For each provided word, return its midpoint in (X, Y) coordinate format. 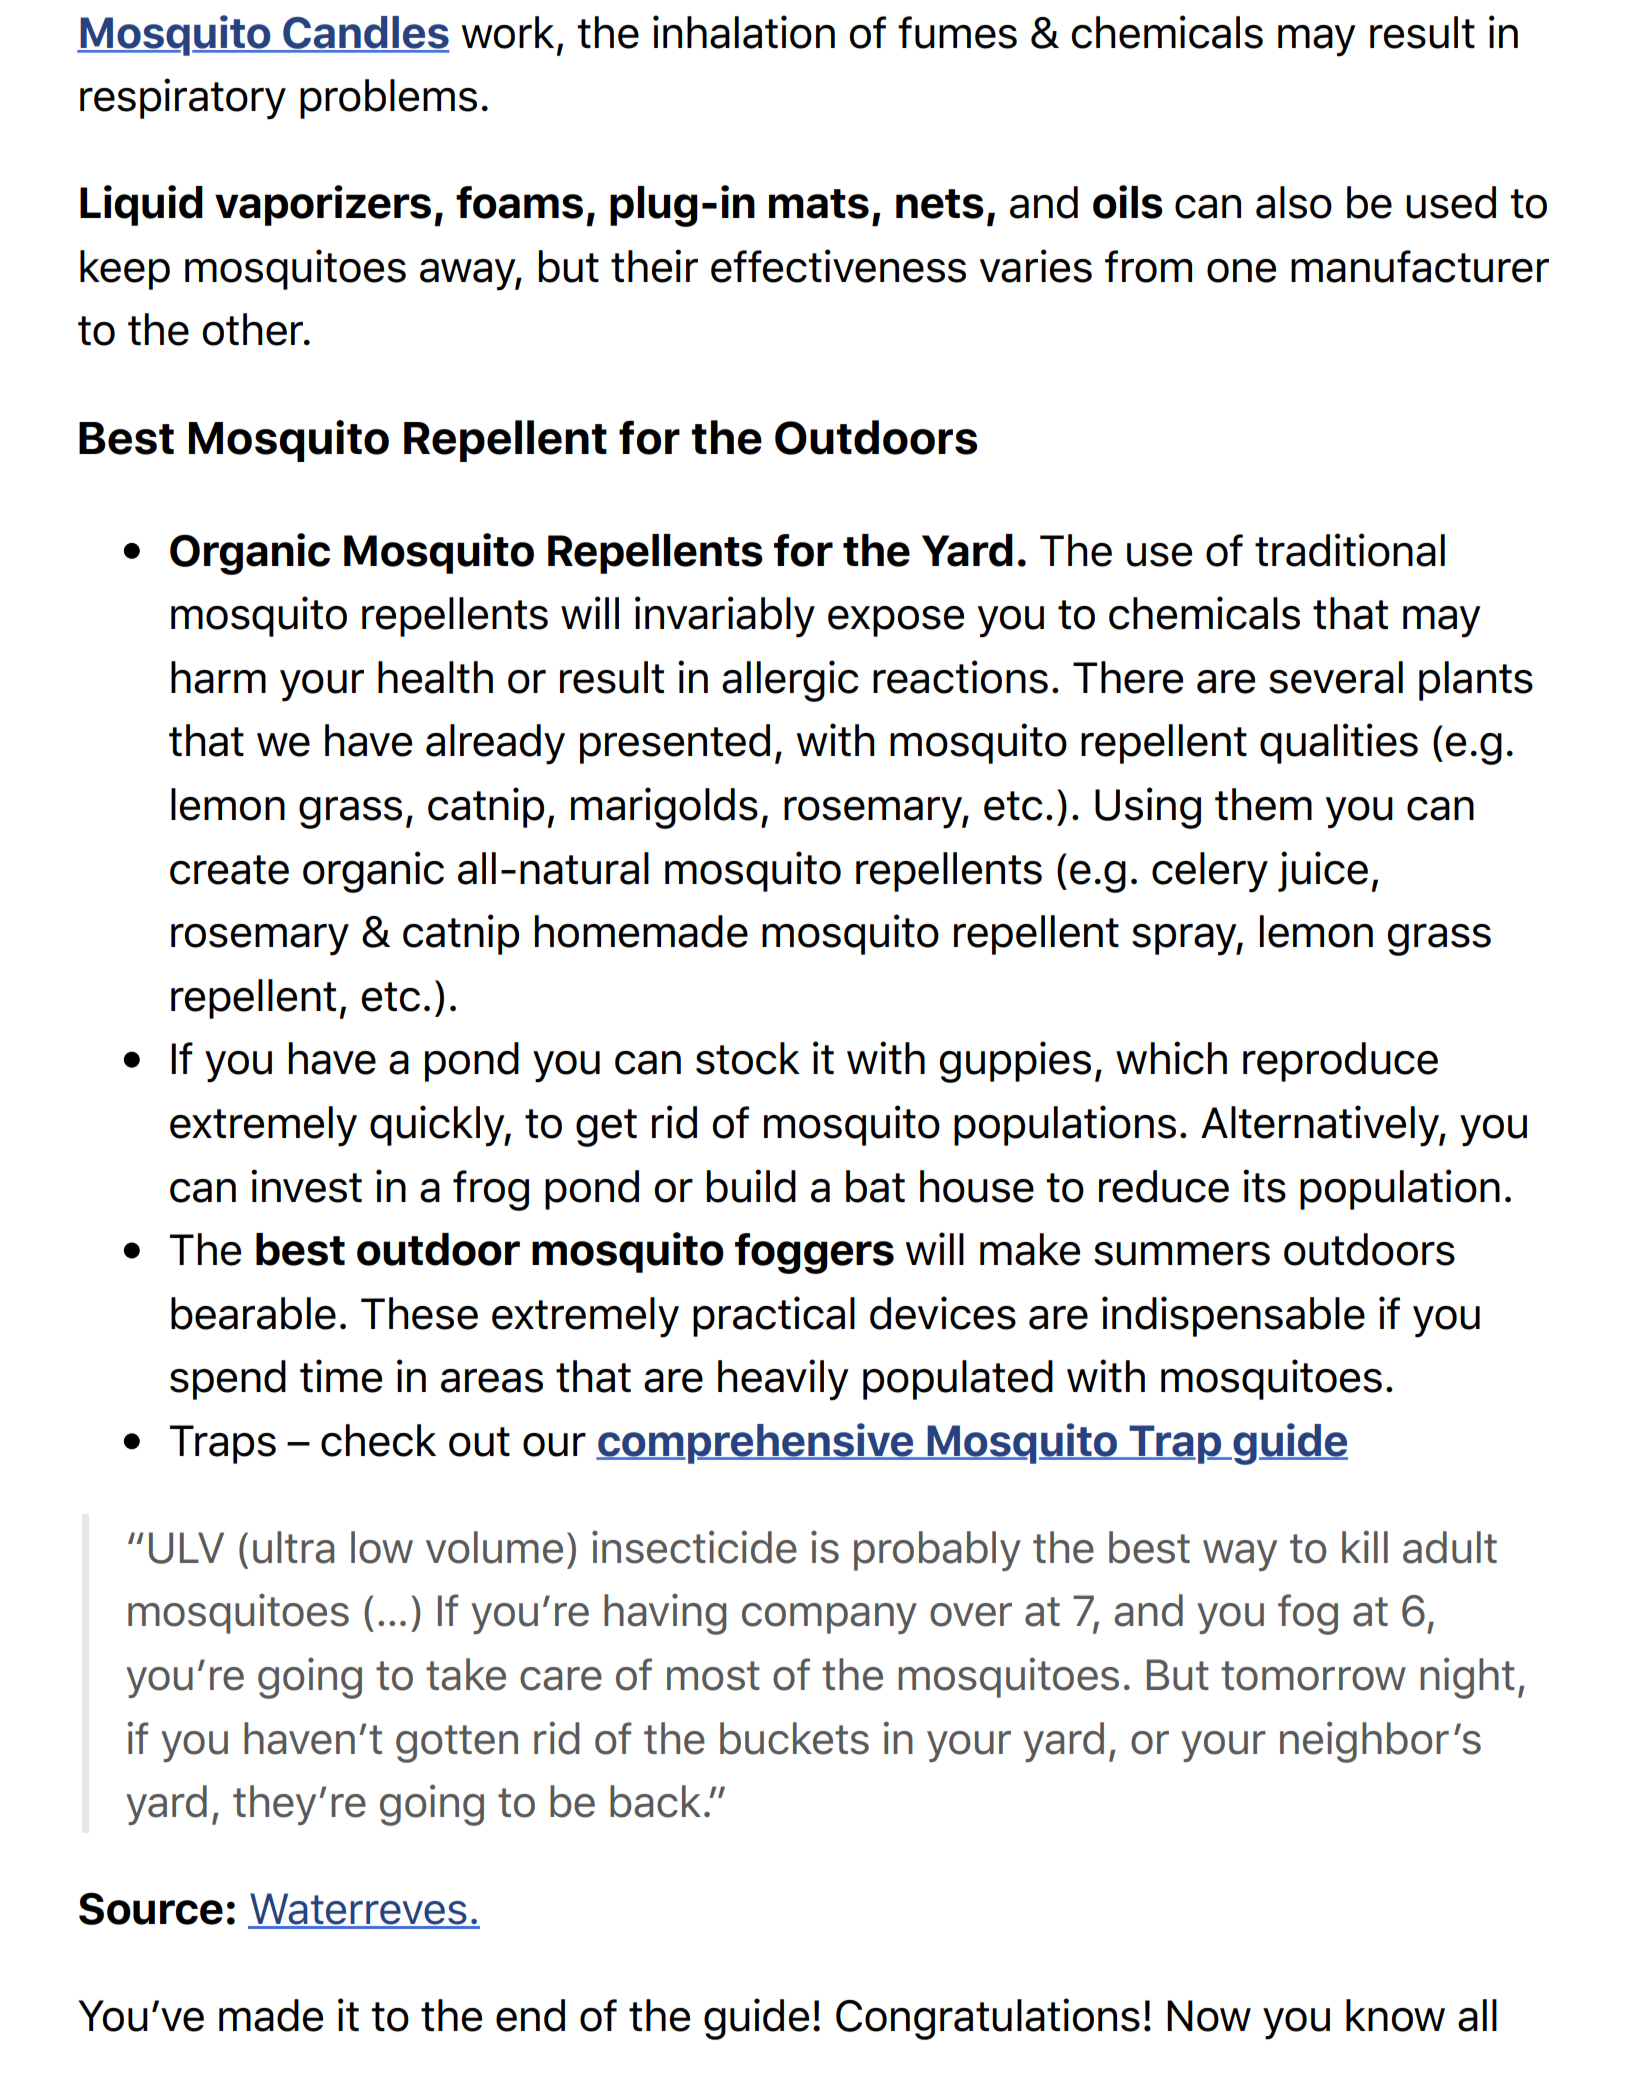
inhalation (744, 32)
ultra (293, 1547)
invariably (725, 617)
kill (1365, 1546)
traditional (1350, 550)
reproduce (1340, 1062)
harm (218, 677)
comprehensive (756, 1443)
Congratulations (988, 2019)
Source (151, 1908)
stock (748, 1058)
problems (388, 99)
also (1294, 202)
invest (306, 1186)
